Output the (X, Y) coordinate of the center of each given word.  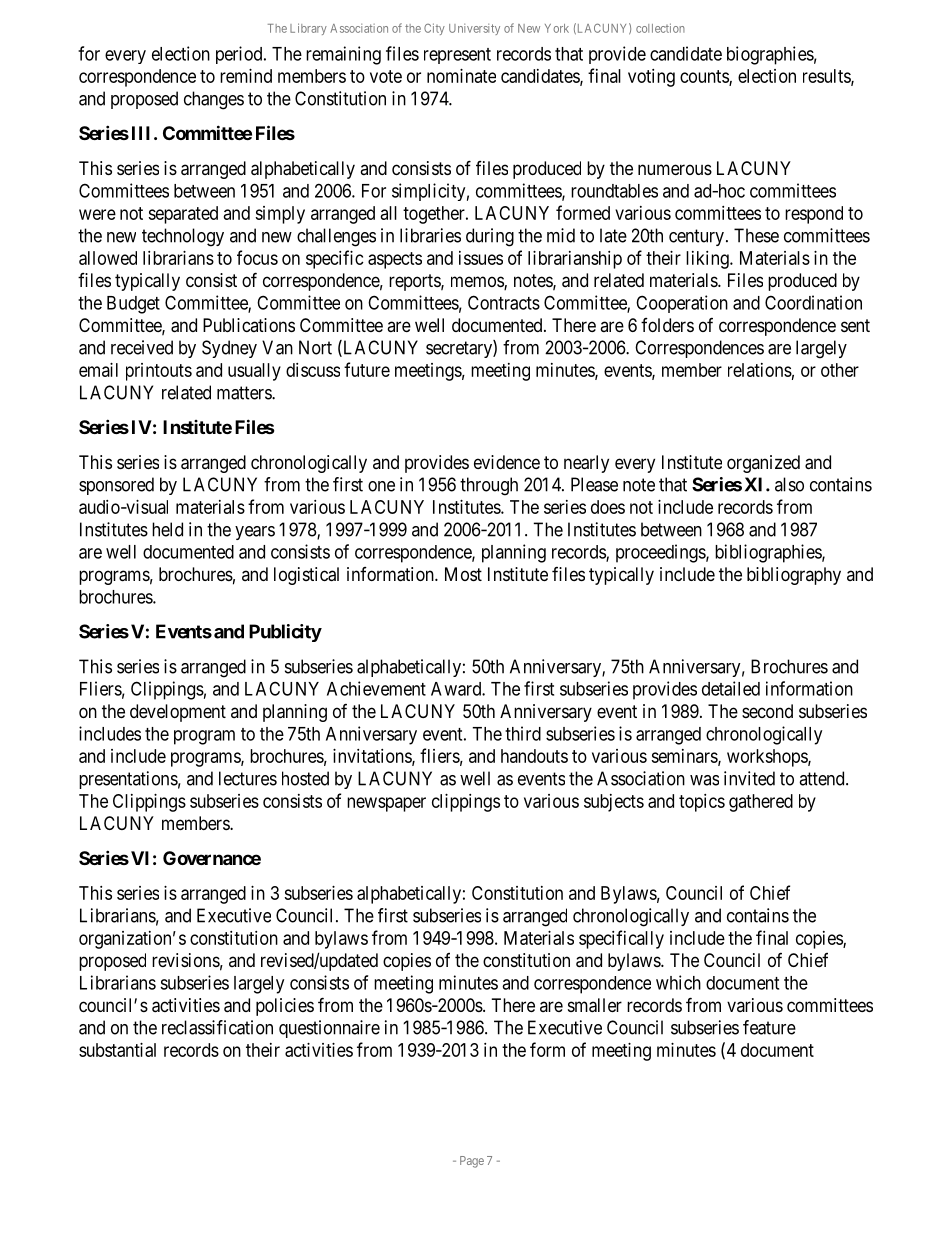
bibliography (794, 576)
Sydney (229, 349)
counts (705, 77)
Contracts (504, 302)
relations (760, 370)
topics (702, 803)
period (240, 55)
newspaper (386, 804)
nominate (461, 76)
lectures (248, 778)
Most (463, 574)
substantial (117, 1050)
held (167, 529)
